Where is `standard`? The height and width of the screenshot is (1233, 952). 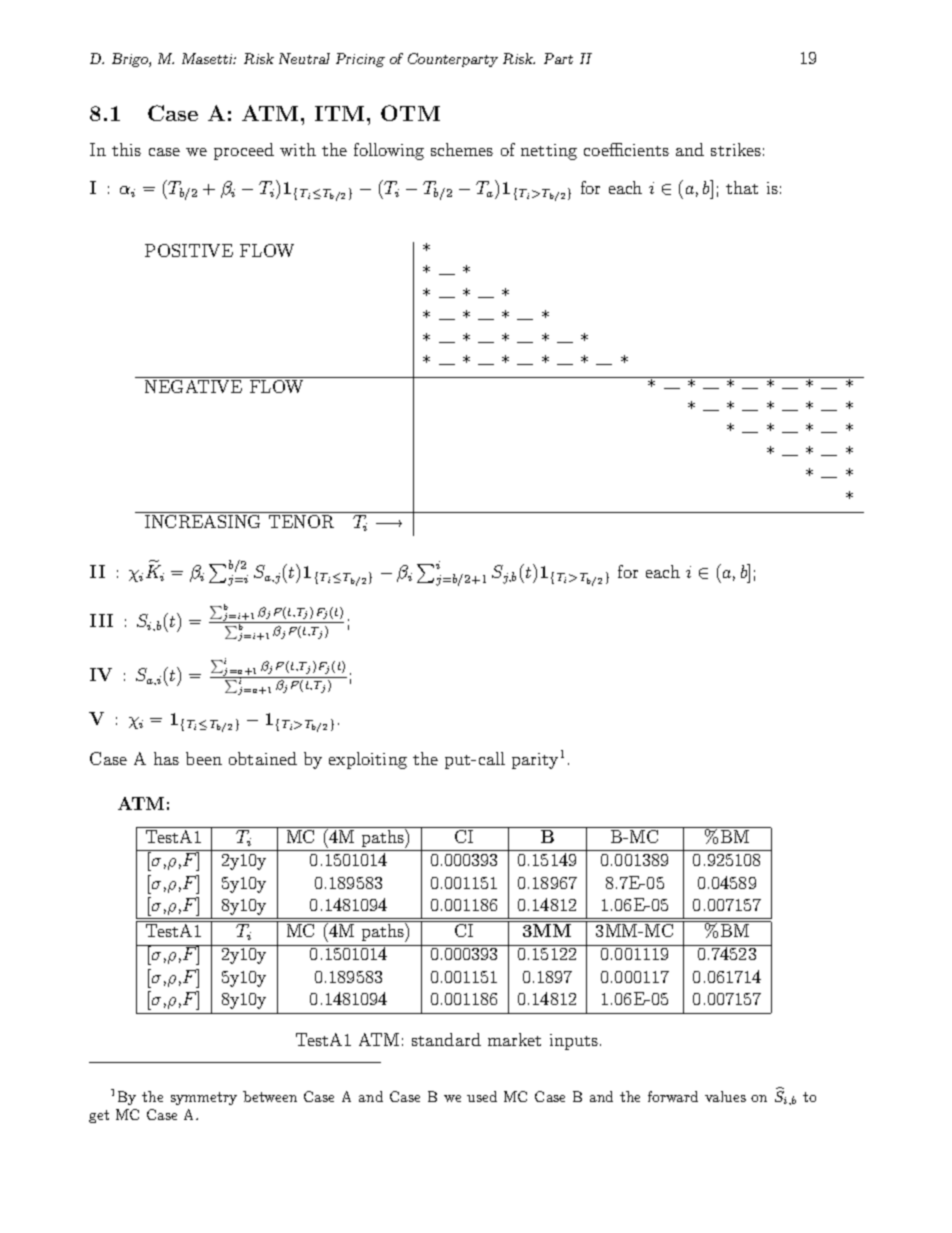 standard is located at coordinates (446, 1039).
